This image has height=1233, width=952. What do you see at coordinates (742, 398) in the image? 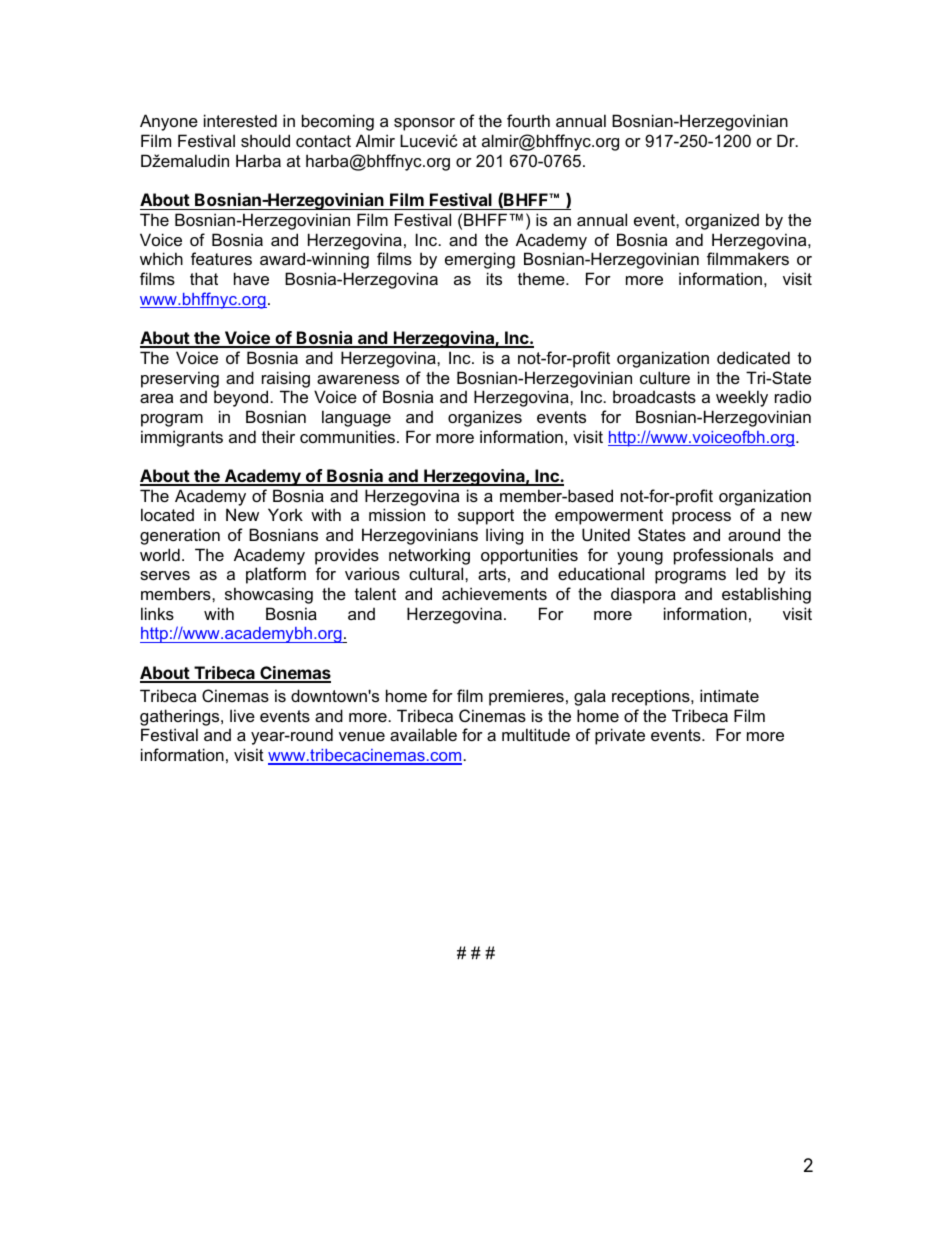
I see `weekly` at bounding box center [742, 398].
